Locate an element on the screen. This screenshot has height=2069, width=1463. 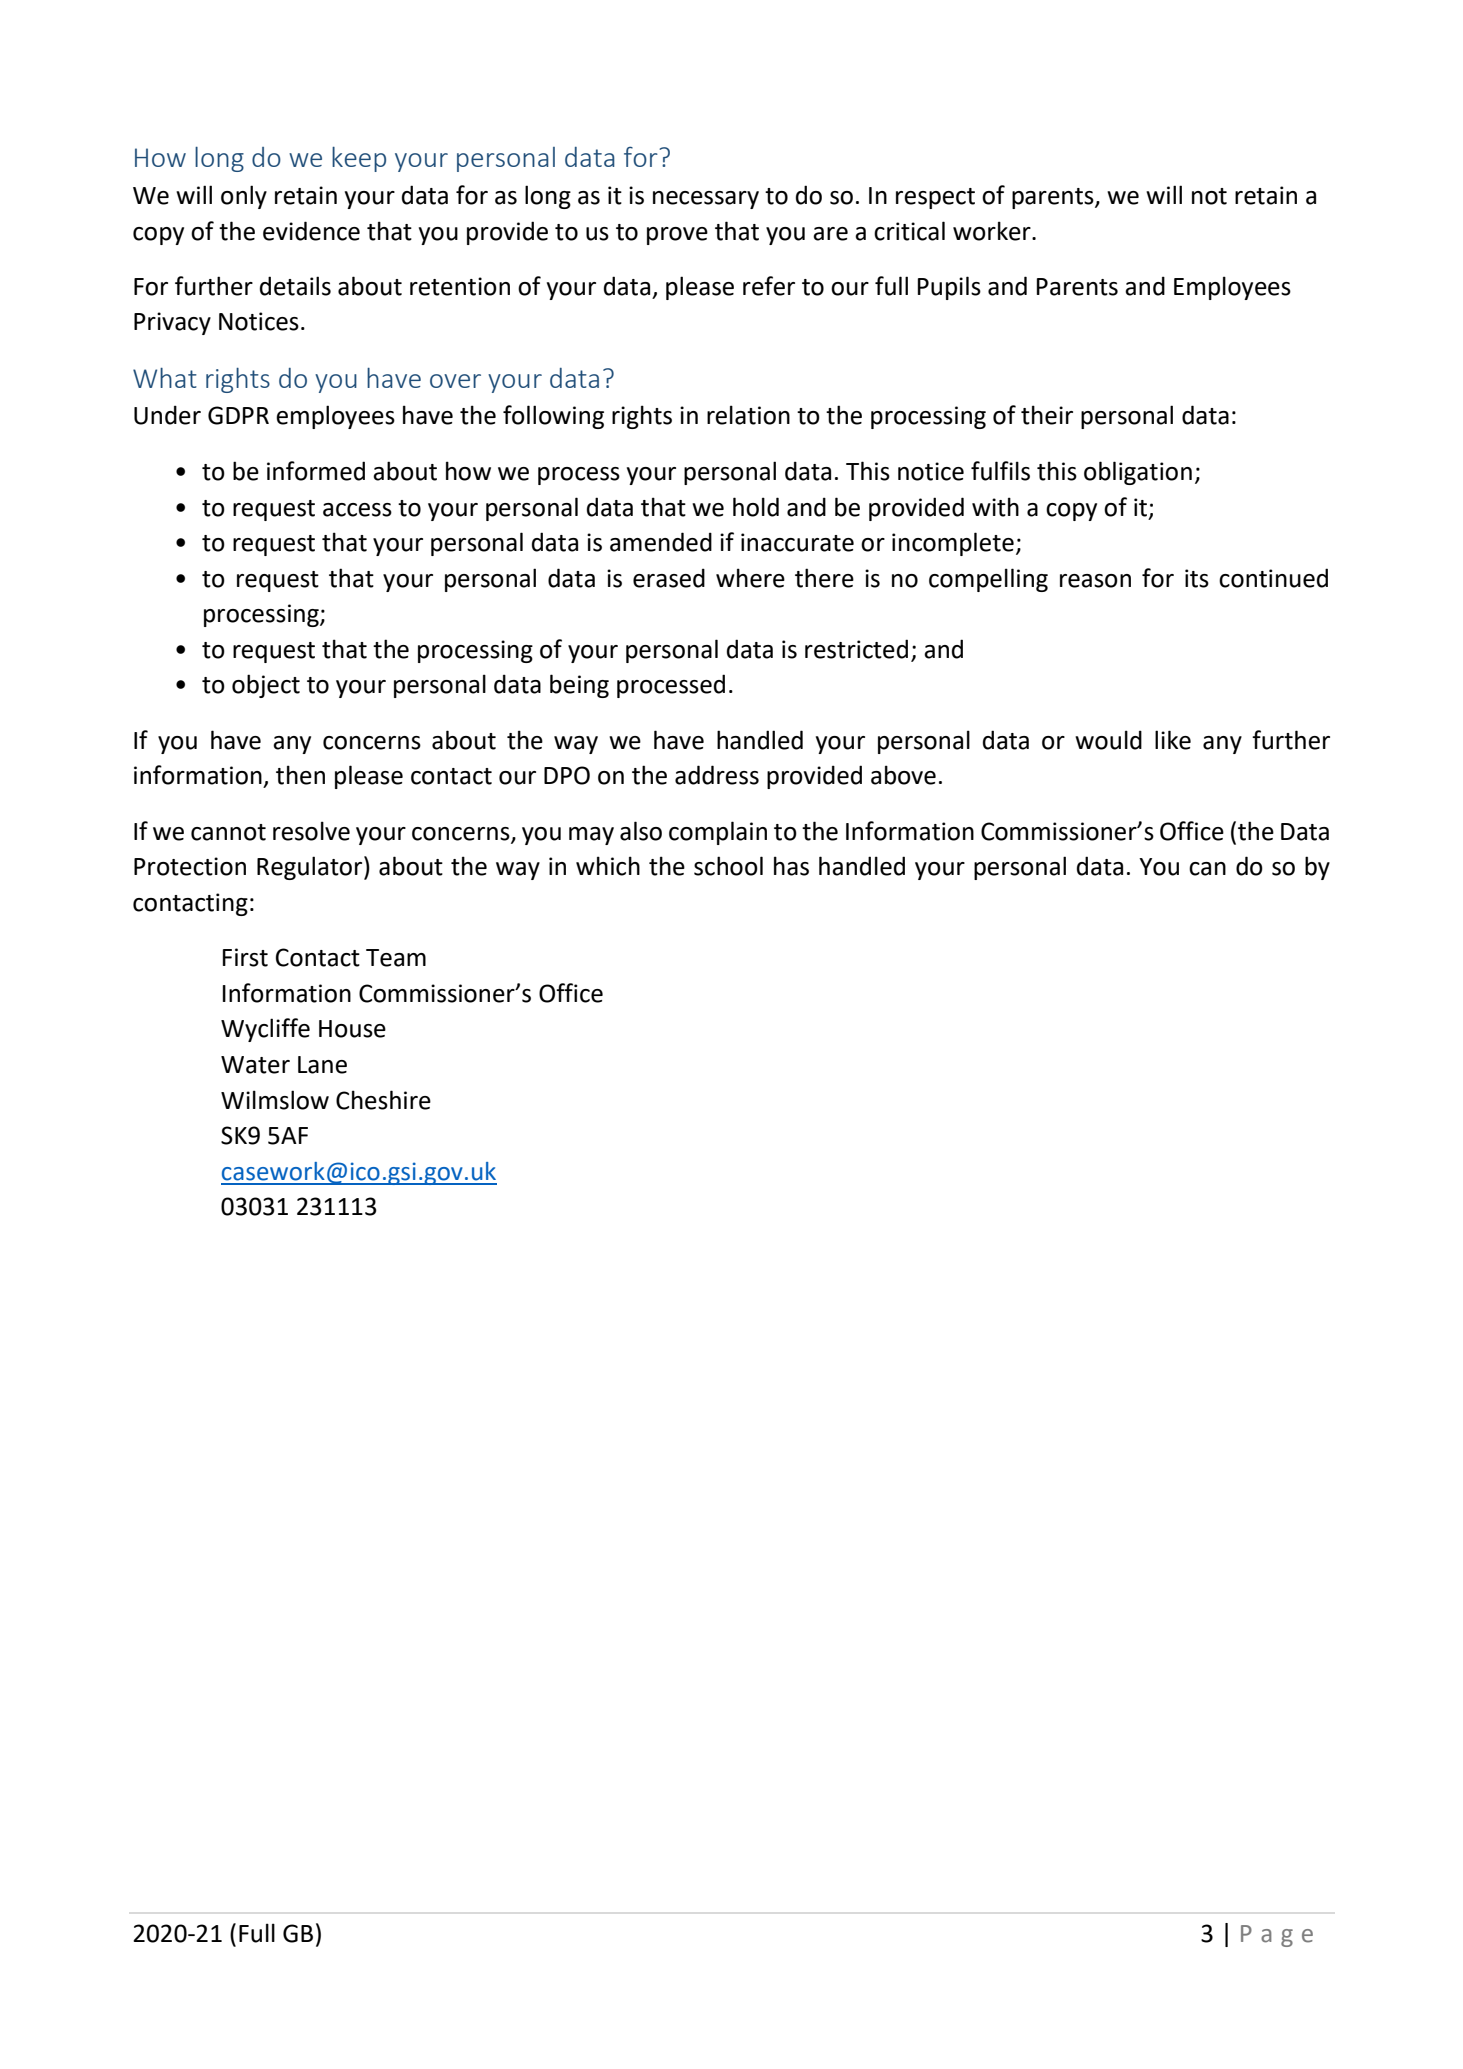
access is located at coordinates (357, 510).
